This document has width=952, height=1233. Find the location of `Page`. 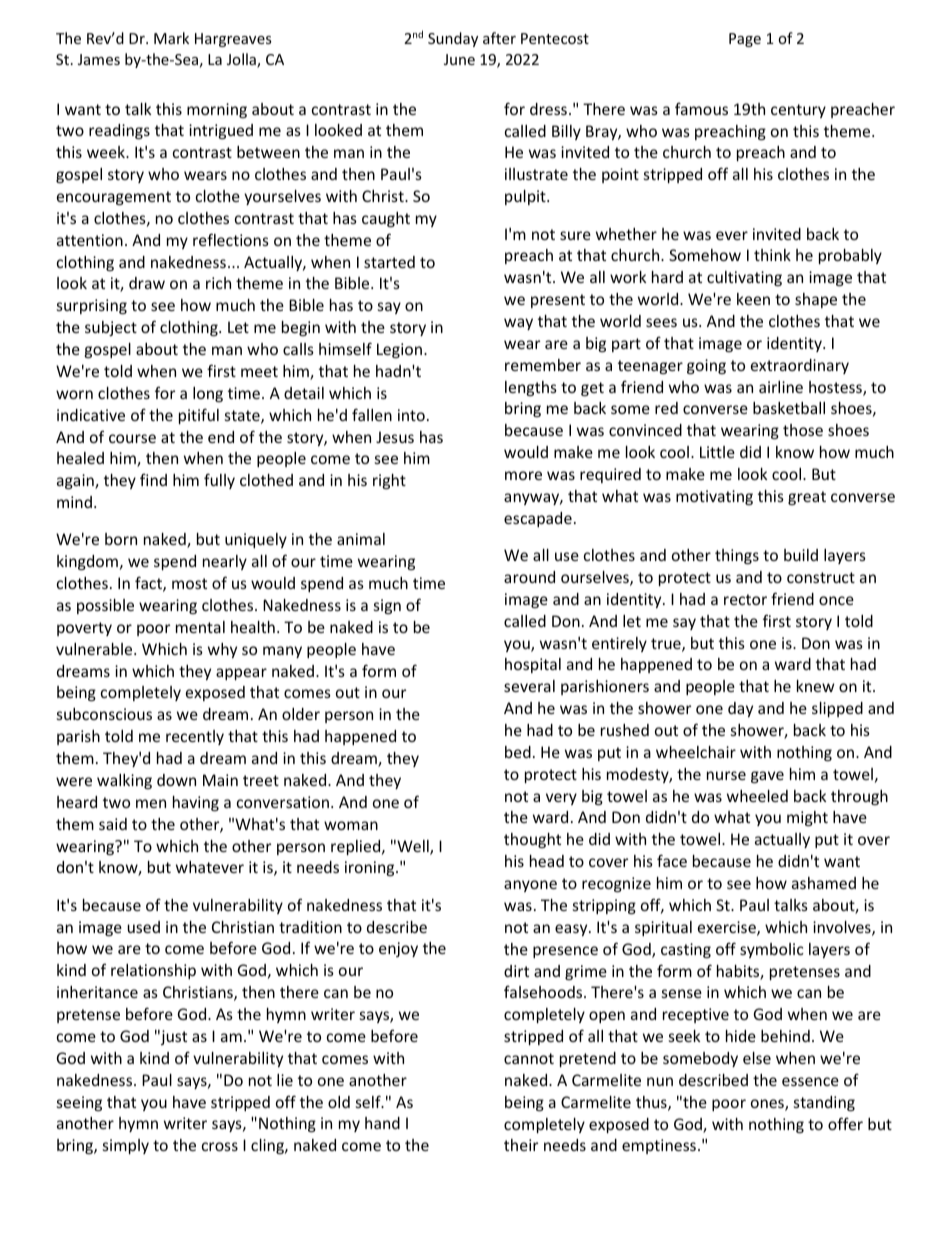

Page is located at coordinates (745, 40).
